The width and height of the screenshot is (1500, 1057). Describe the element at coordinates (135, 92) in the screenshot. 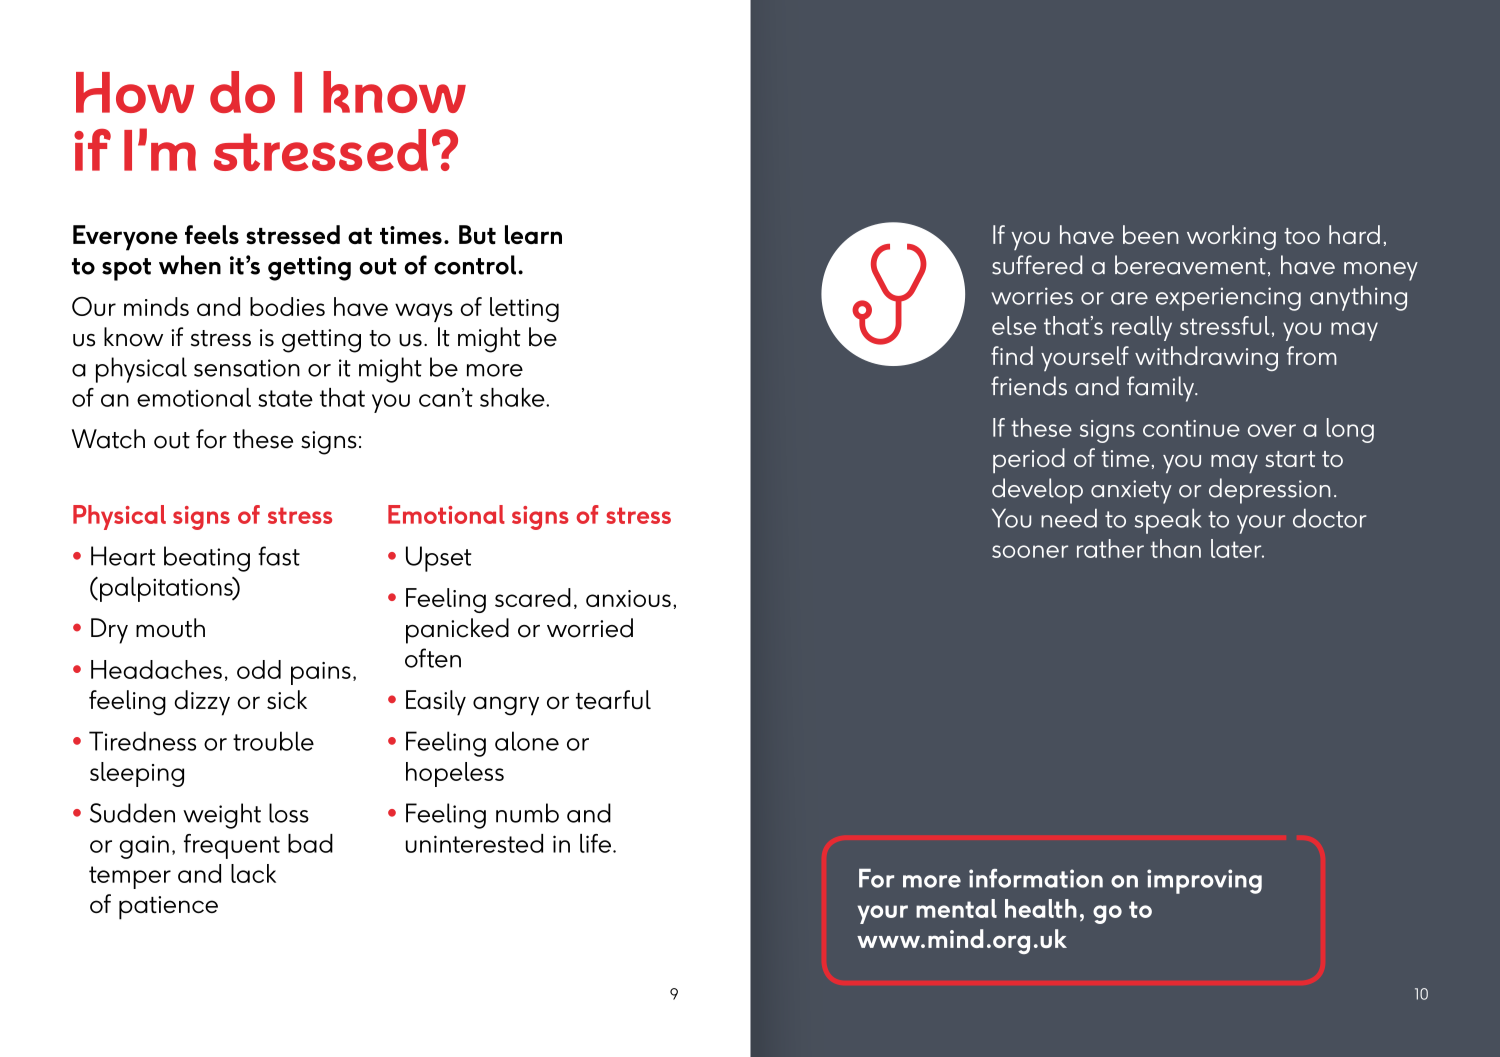

I see `How` at that location.
